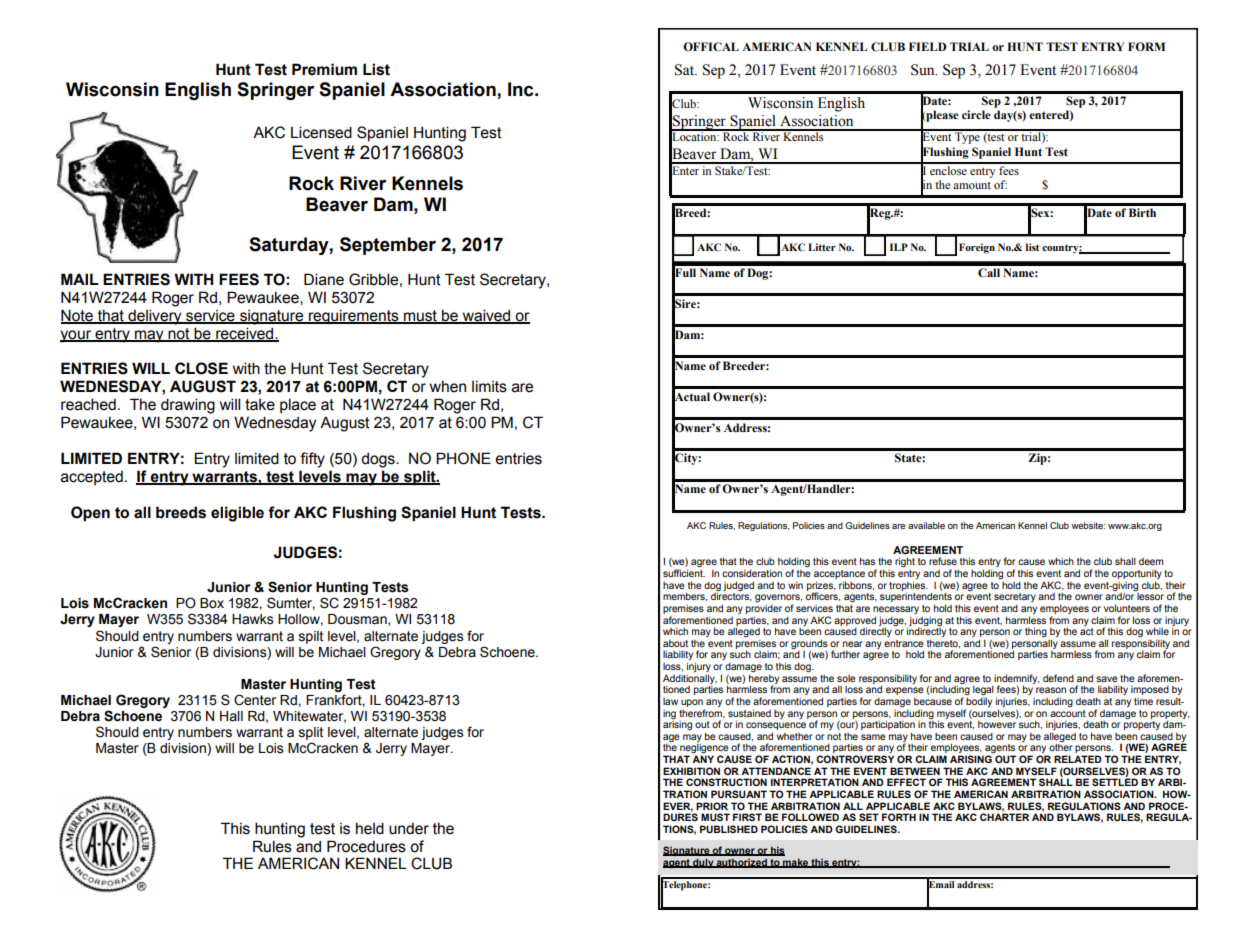 This image has height=952, width=1233. What do you see at coordinates (324, 69) in the image?
I see `Premium` at bounding box center [324, 69].
